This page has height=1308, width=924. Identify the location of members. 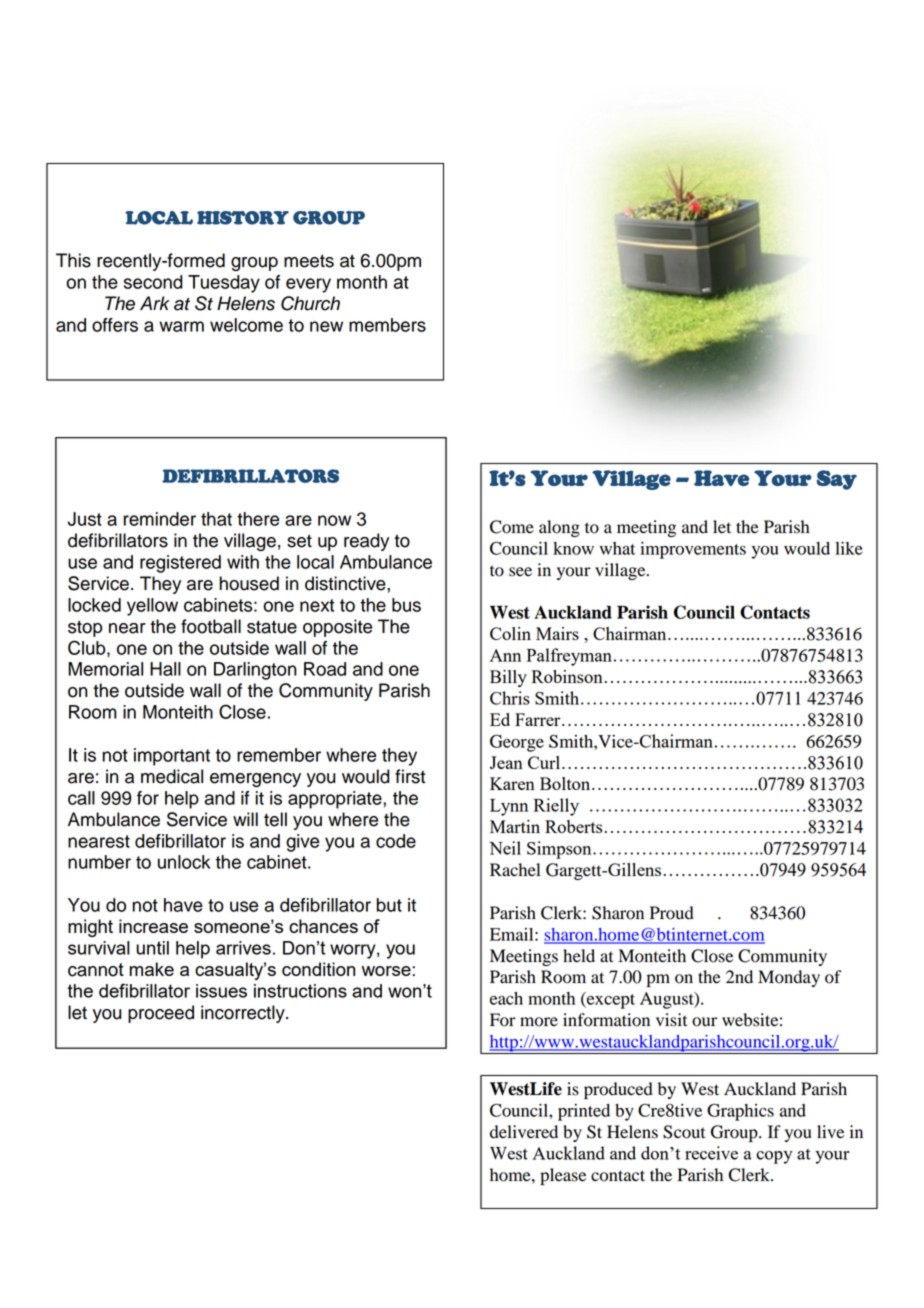
(387, 325).
